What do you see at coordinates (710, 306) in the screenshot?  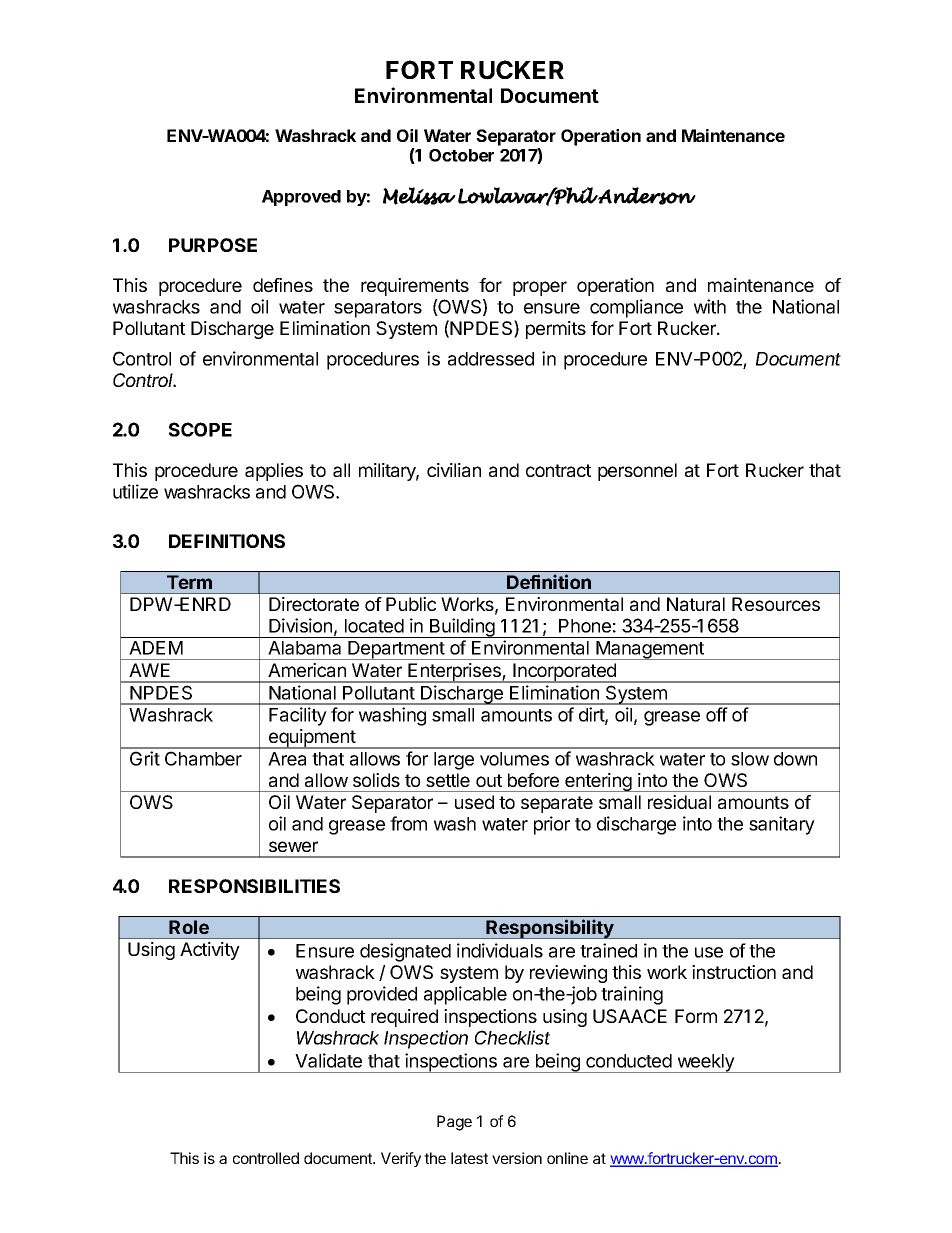 I see `with` at bounding box center [710, 306].
